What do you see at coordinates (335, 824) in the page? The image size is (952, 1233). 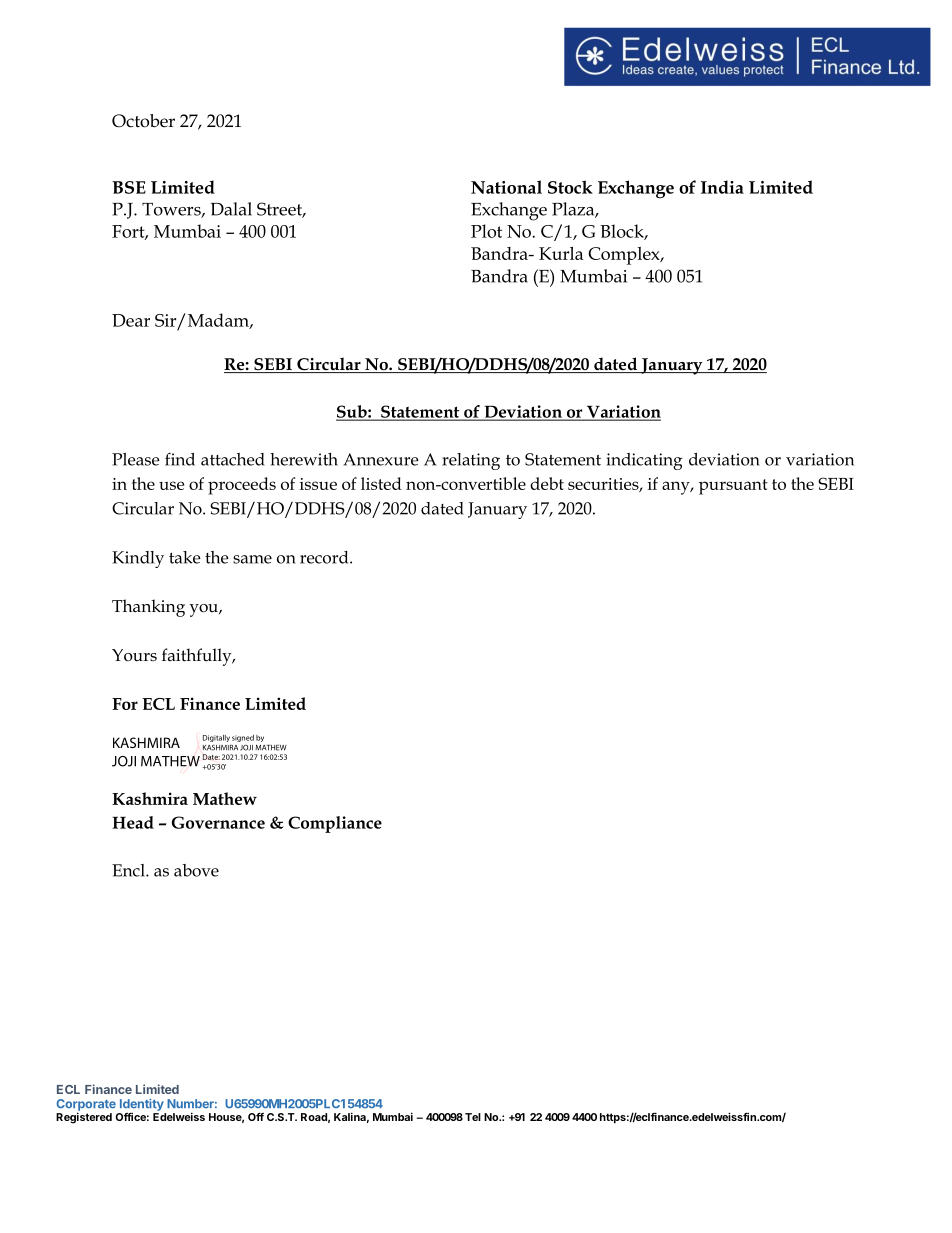 I see `Compliance` at bounding box center [335, 824].
